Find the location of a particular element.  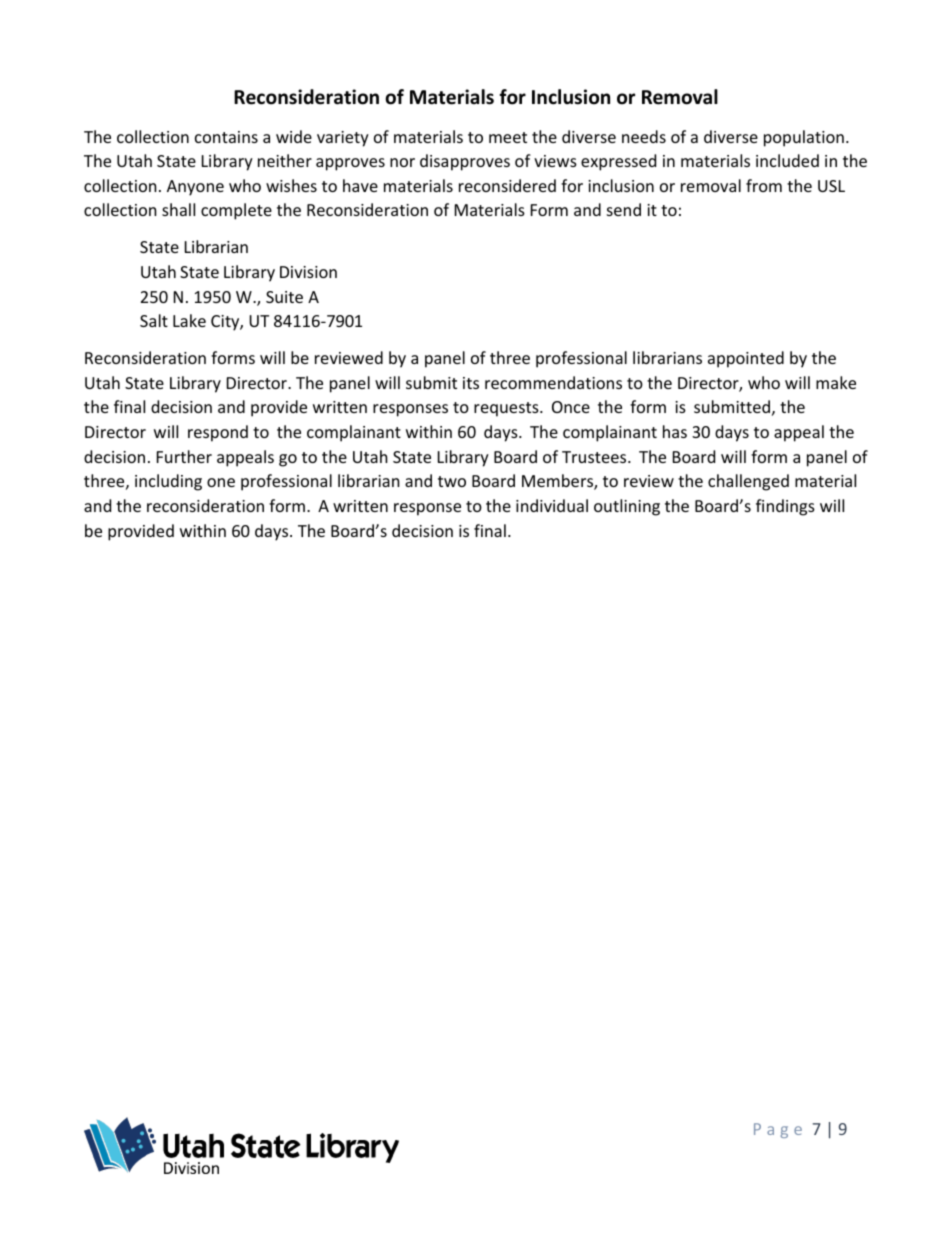

individual is located at coordinates (552, 505).
